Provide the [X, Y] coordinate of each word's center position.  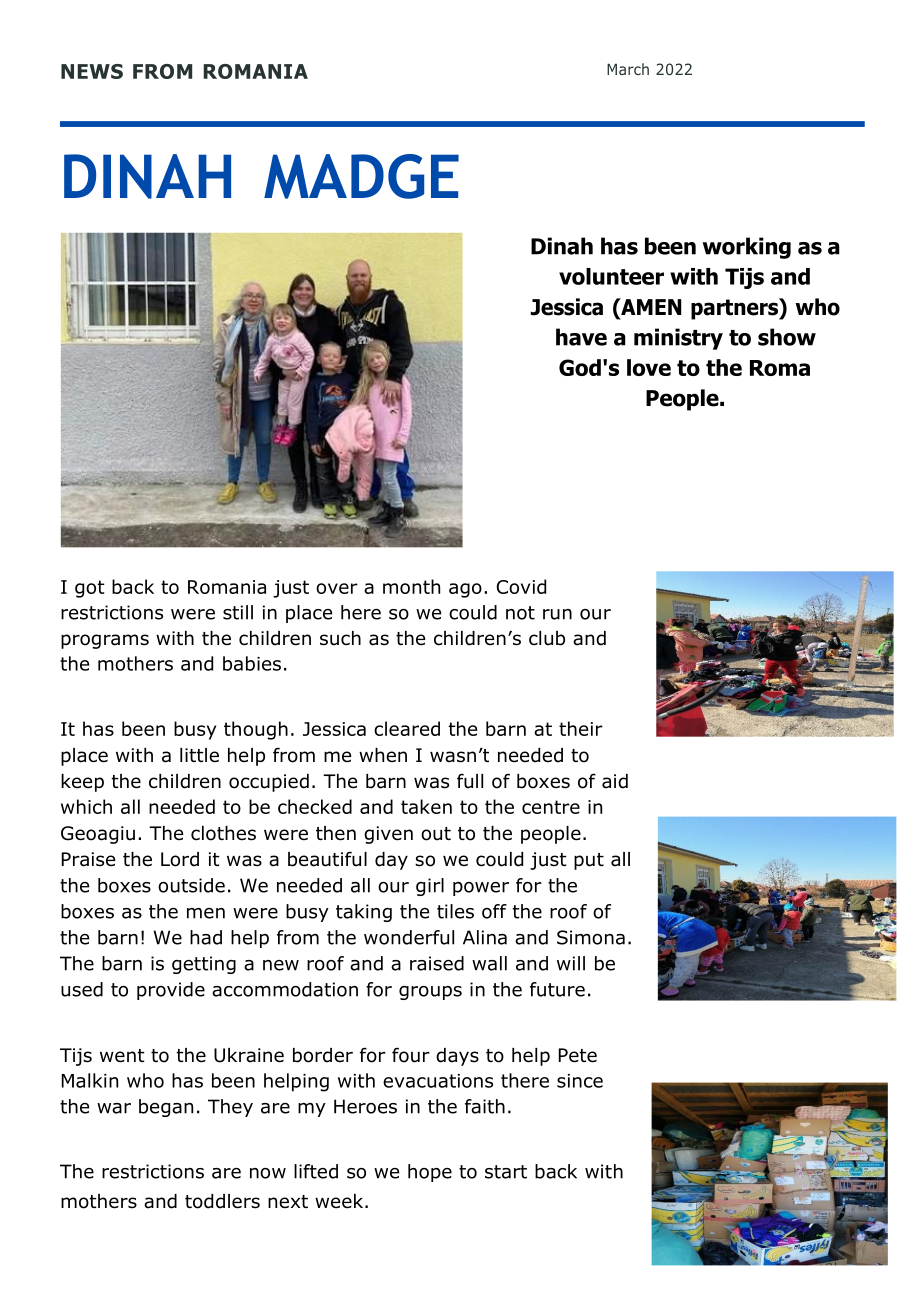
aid [615, 781]
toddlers [222, 1201]
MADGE [361, 176]
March [628, 69]
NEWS [92, 71]
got [90, 589]
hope [430, 1173]
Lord [180, 859]
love [649, 367]
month [411, 586]
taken [426, 806]
